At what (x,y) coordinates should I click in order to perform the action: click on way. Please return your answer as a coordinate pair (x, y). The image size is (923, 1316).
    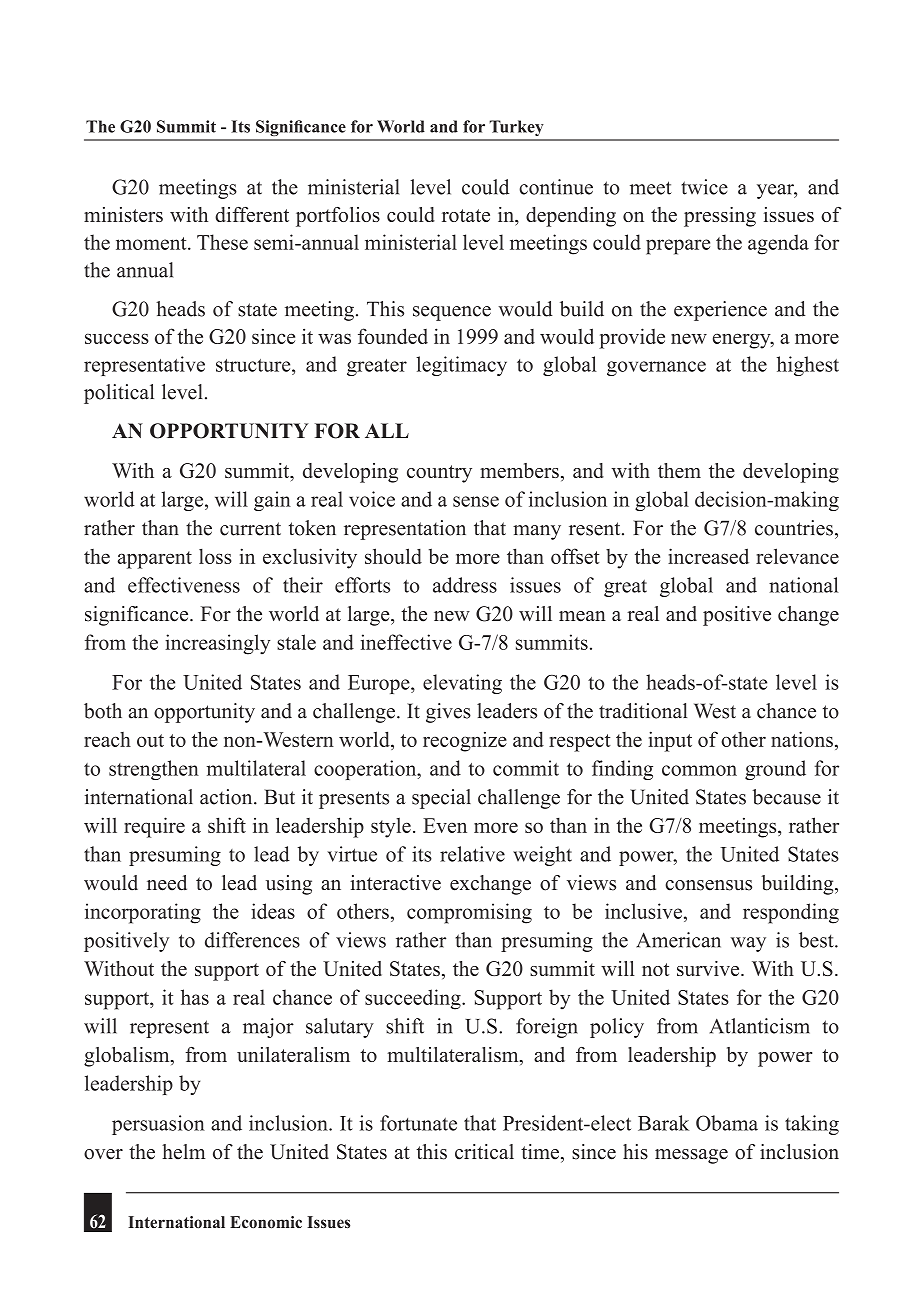
    Looking at the image, I should click on (748, 944).
